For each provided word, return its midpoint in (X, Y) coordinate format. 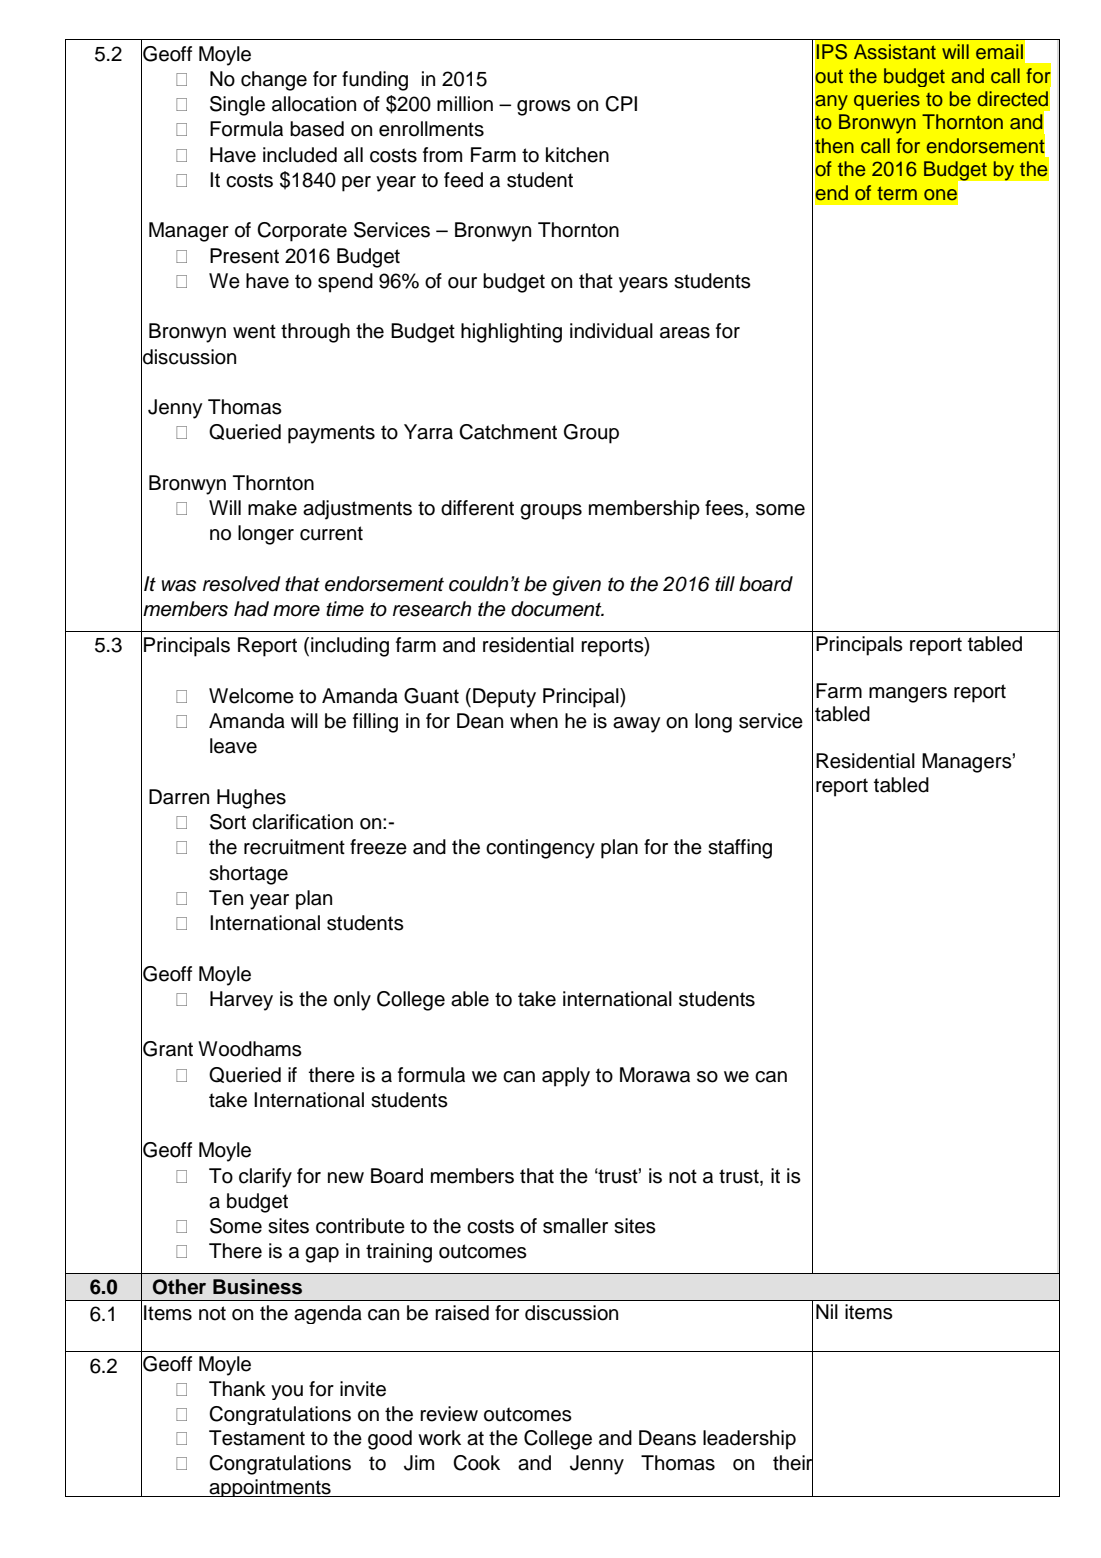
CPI (621, 104)
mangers (908, 695)
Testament (257, 1438)
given (576, 586)
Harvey (241, 1001)
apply (566, 1077)
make (272, 508)
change (274, 81)
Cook (476, 1463)
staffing (740, 849)
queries (887, 100)
